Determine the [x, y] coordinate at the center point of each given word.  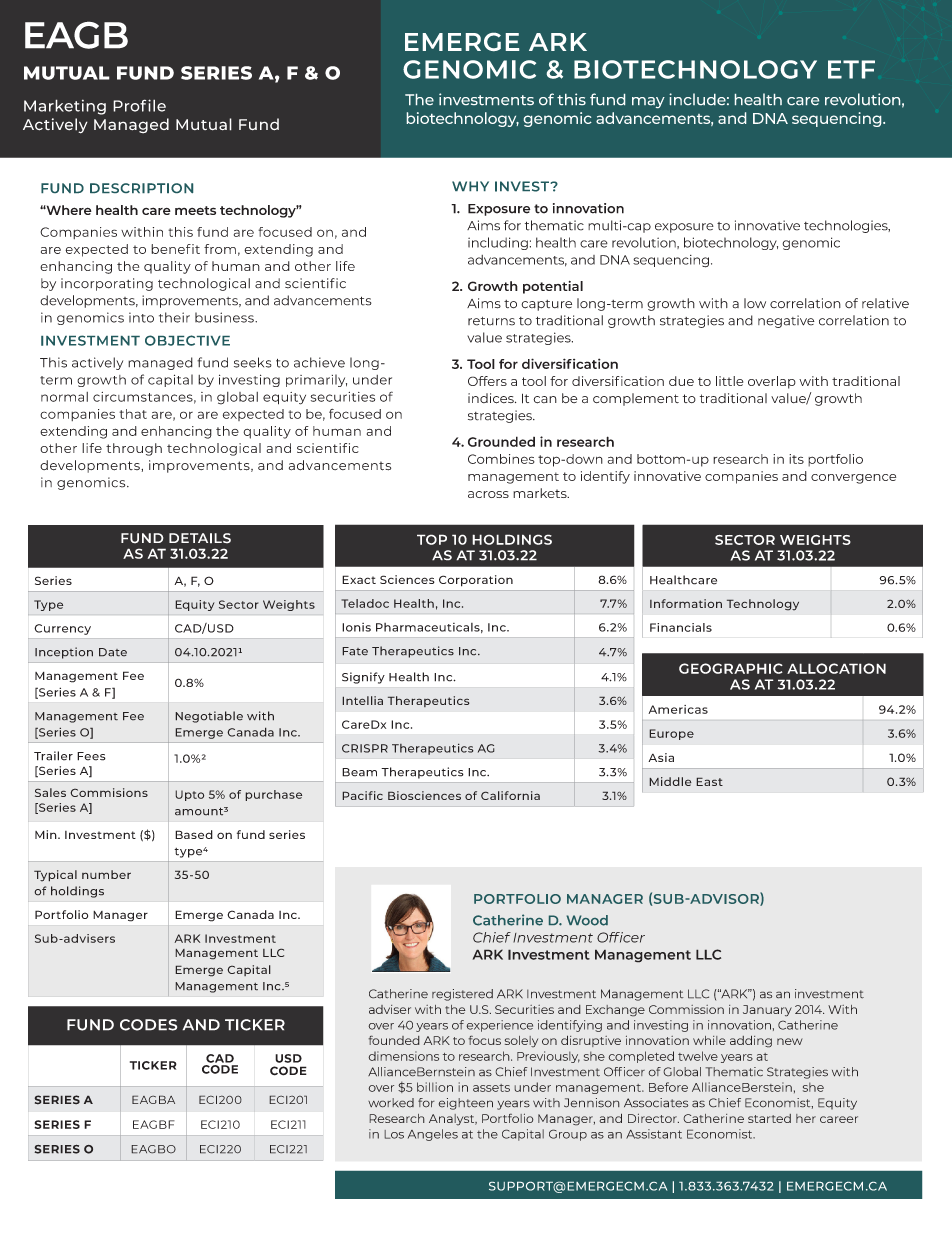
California [510, 795]
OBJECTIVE [187, 340]
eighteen [466, 1104]
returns [491, 321]
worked [391, 1103]
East [709, 781]
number [106, 874]
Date [113, 652]
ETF [851, 69]
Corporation [476, 581]
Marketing [65, 107]
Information [686, 603]
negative [786, 321]
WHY [470, 186]
